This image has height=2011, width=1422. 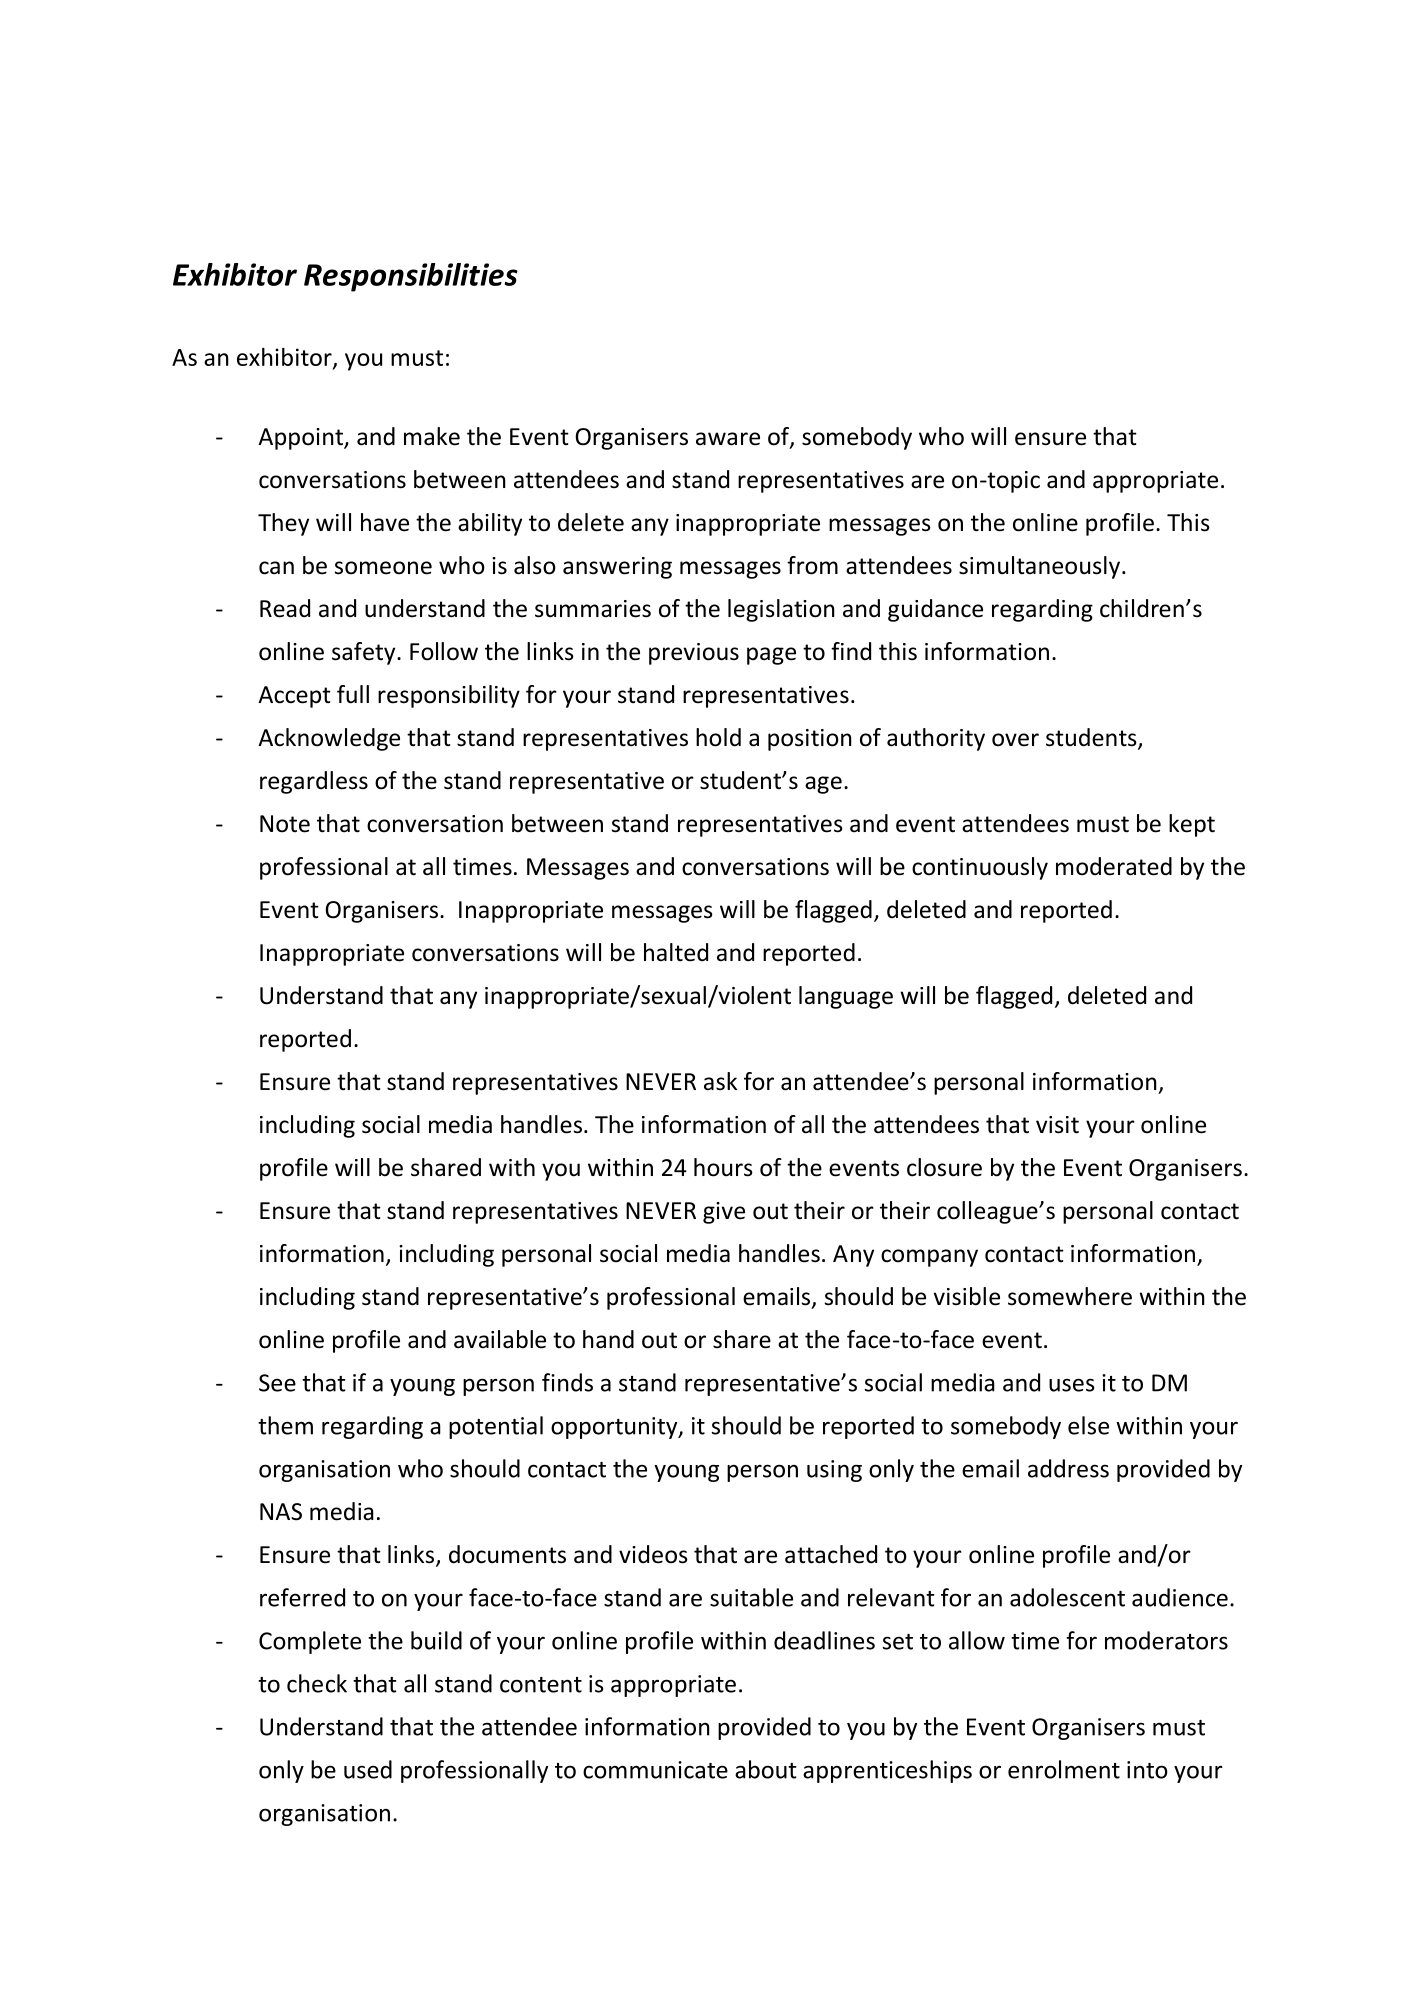 I want to click on used, so click(x=368, y=1769).
